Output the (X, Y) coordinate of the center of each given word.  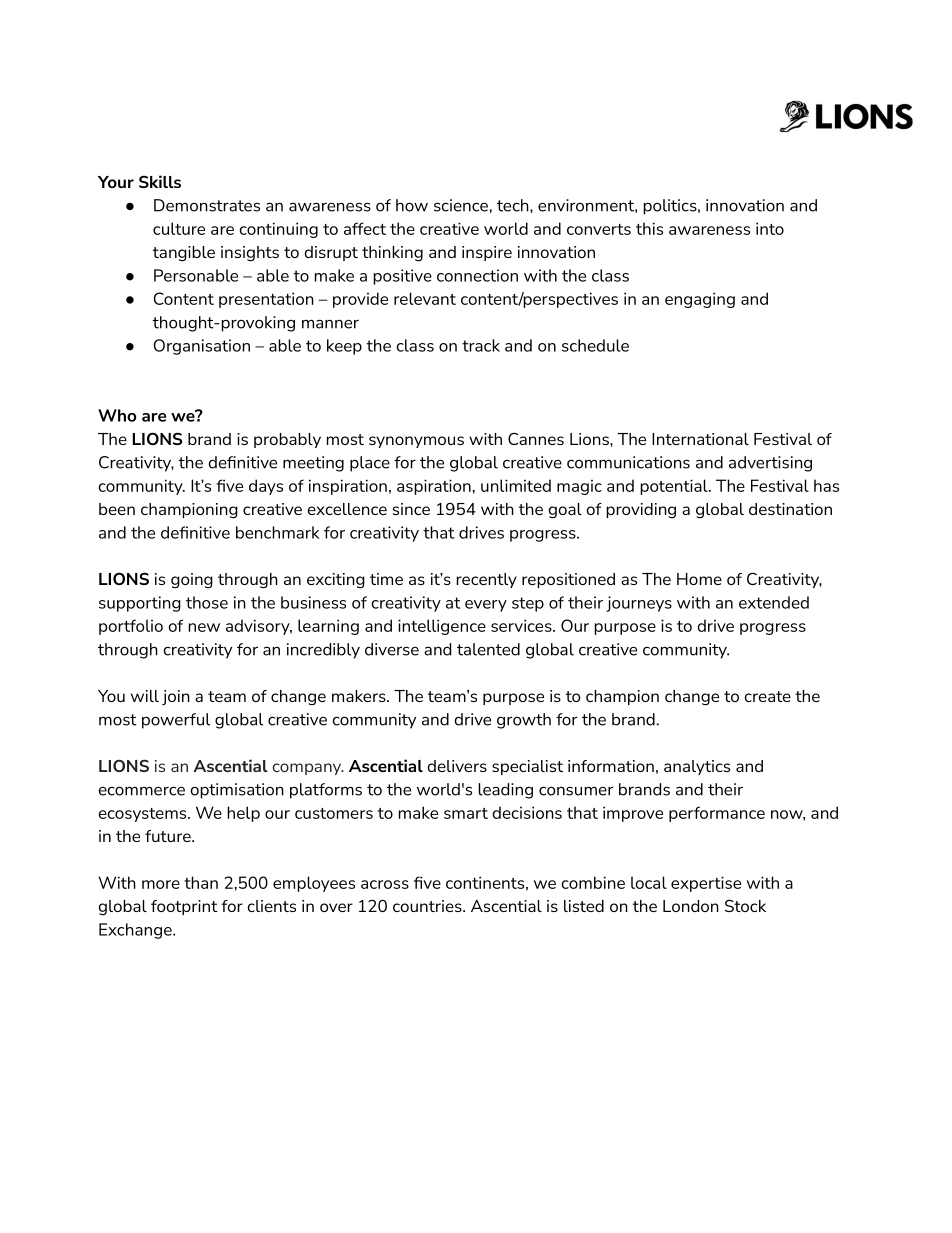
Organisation (202, 347)
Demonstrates (207, 205)
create (767, 696)
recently (486, 580)
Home (699, 579)
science (461, 205)
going (192, 581)
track (481, 345)
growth (524, 721)
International (700, 439)
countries (428, 906)
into (770, 228)
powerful (176, 721)
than (201, 882)
